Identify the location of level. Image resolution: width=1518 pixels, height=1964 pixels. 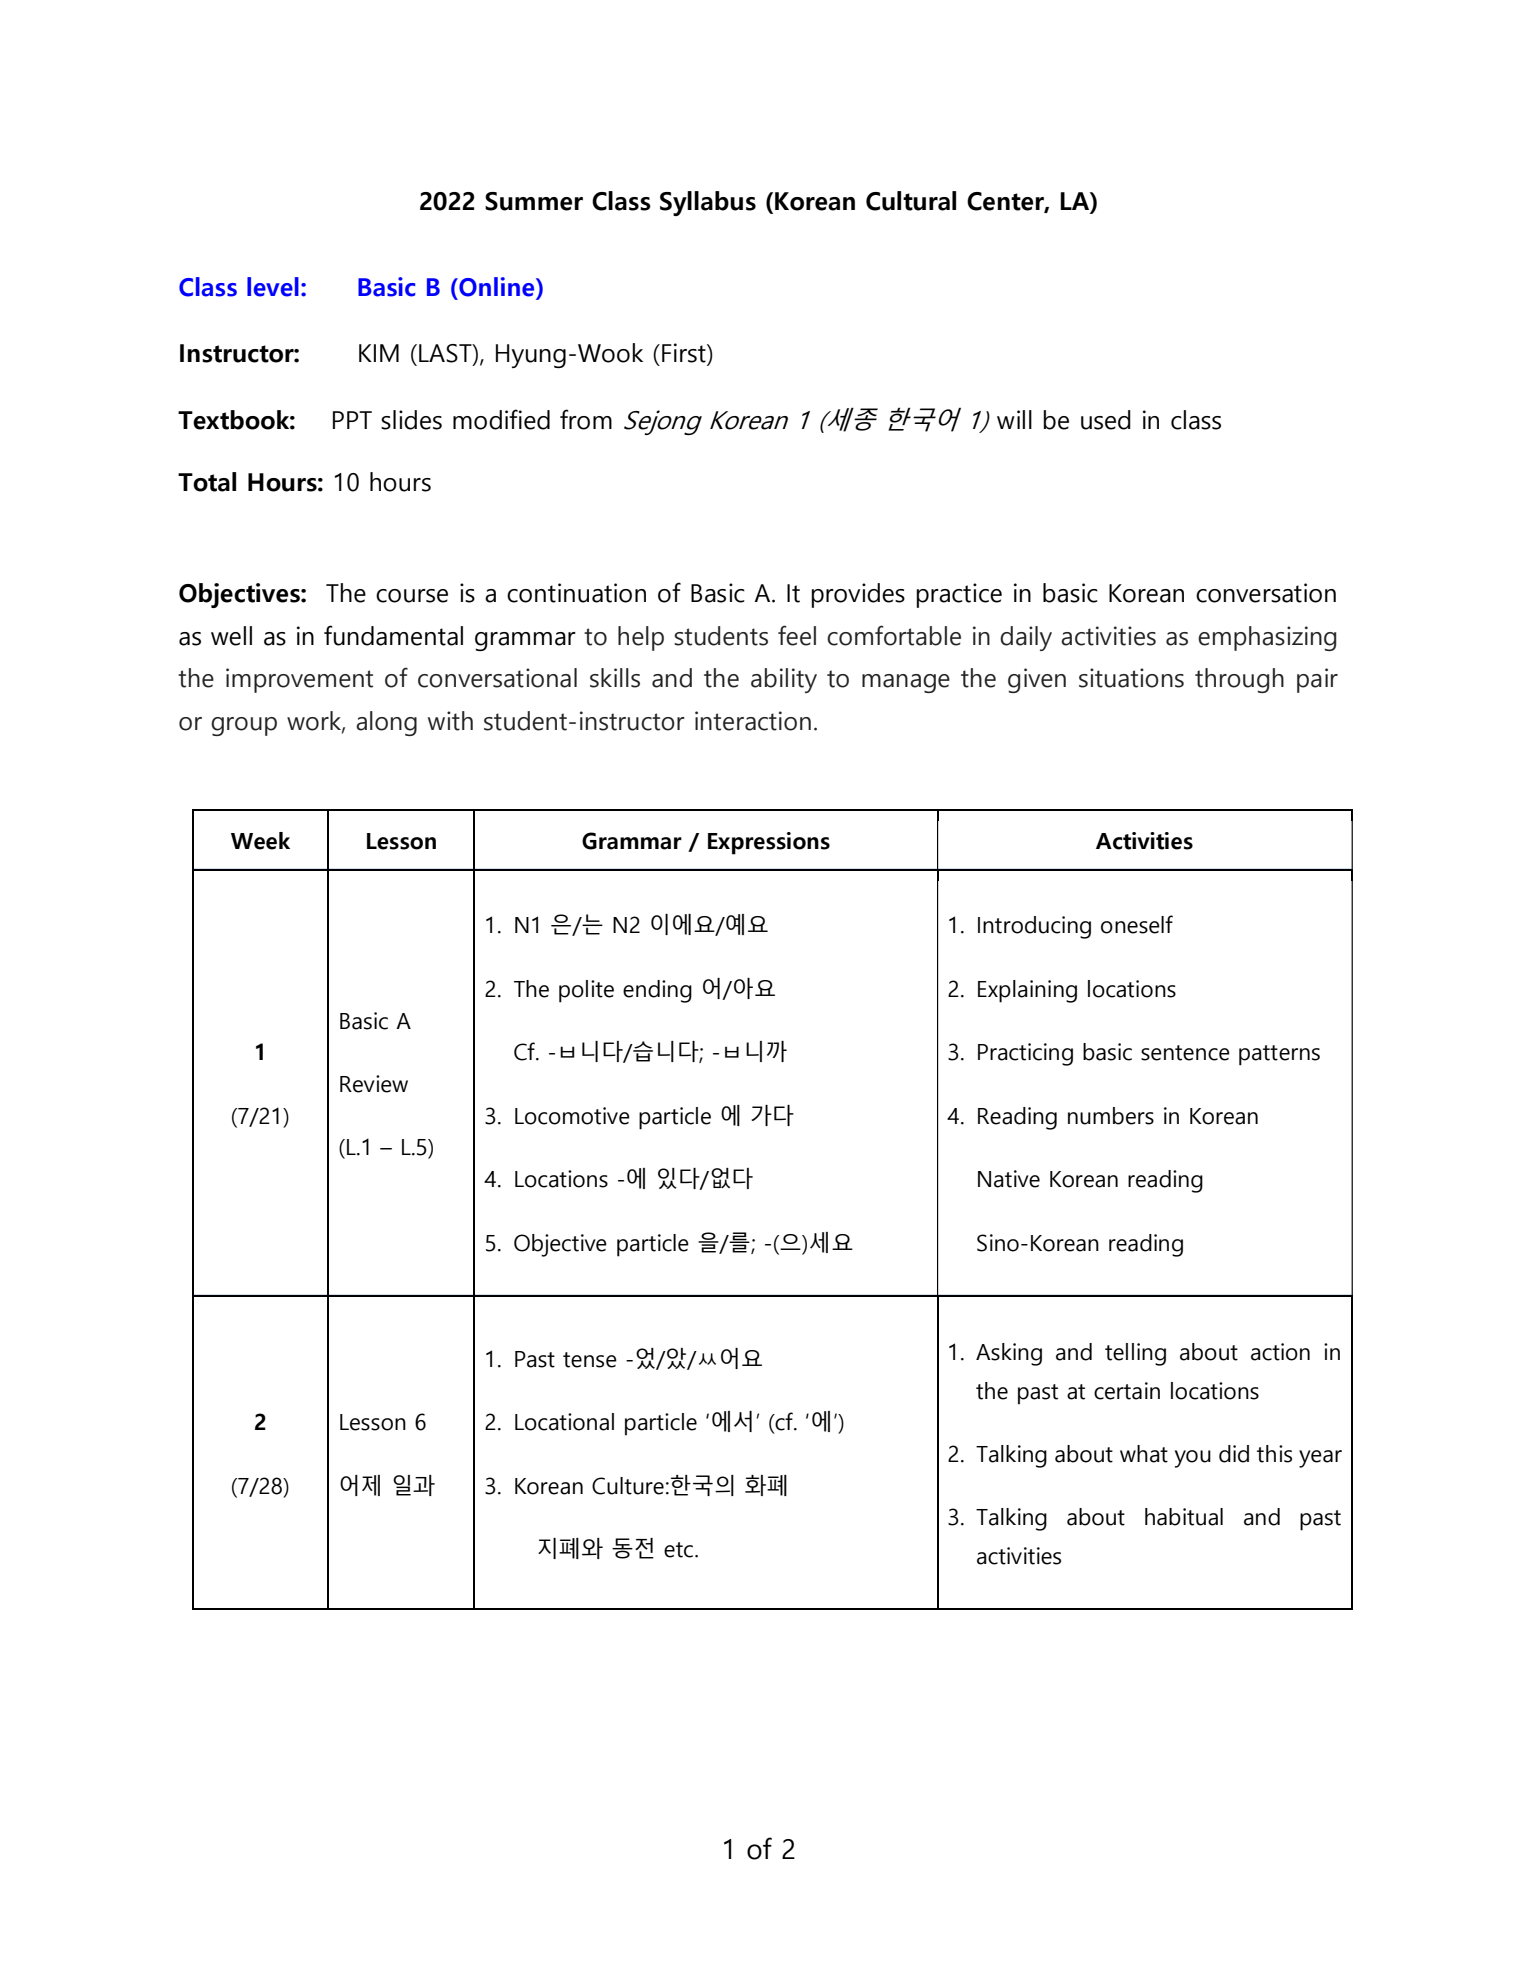
(273, 287).
